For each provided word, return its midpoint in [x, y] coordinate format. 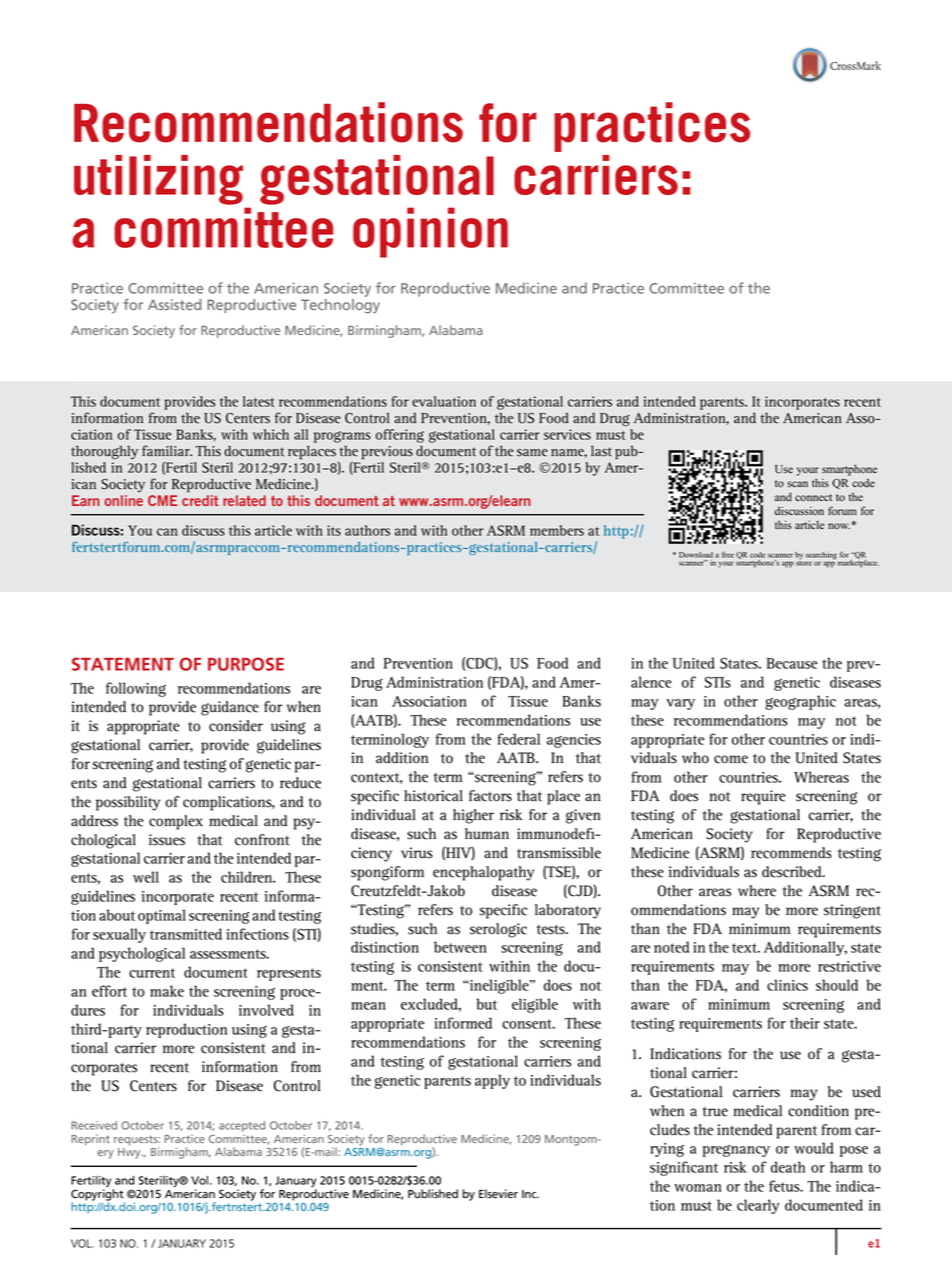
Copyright [98, 1196]
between [460, 947]
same [532, 453]
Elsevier [498, 1194]
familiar [167, 450]
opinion [430, 232]
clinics [787, 985]
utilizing [158, 180]
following [136, 689]
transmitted [186, 934]
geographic [800, 702]
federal [518, 739]
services [567, 434]
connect [813, 498]
